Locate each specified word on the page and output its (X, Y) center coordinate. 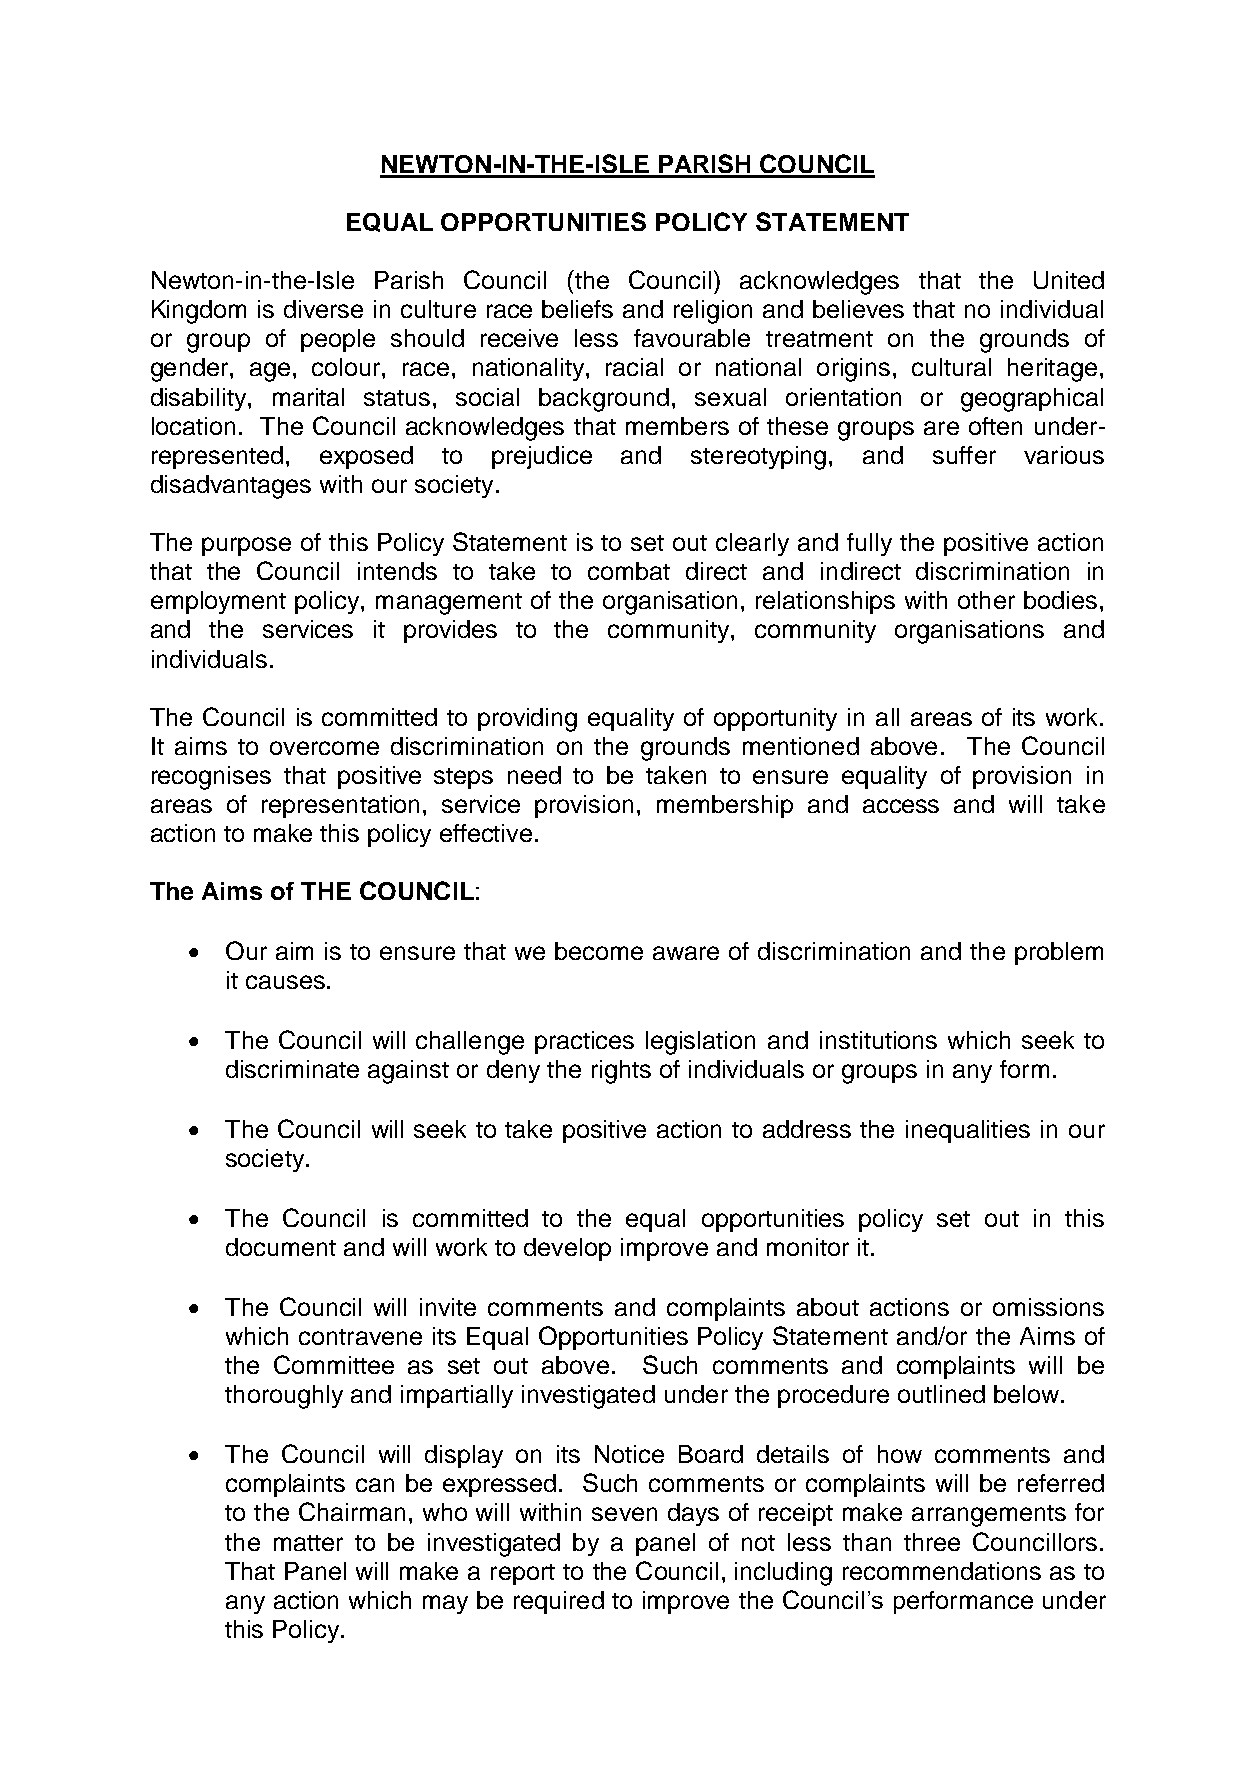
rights (621, 1072)
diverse (323, 309)
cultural (951, 367)
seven (624, 1514)
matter (308, 1543)
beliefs (577, 309)
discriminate (292, 1069)
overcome (324, 748)
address (807, 1129)
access (901, 806)
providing (527, 720)
